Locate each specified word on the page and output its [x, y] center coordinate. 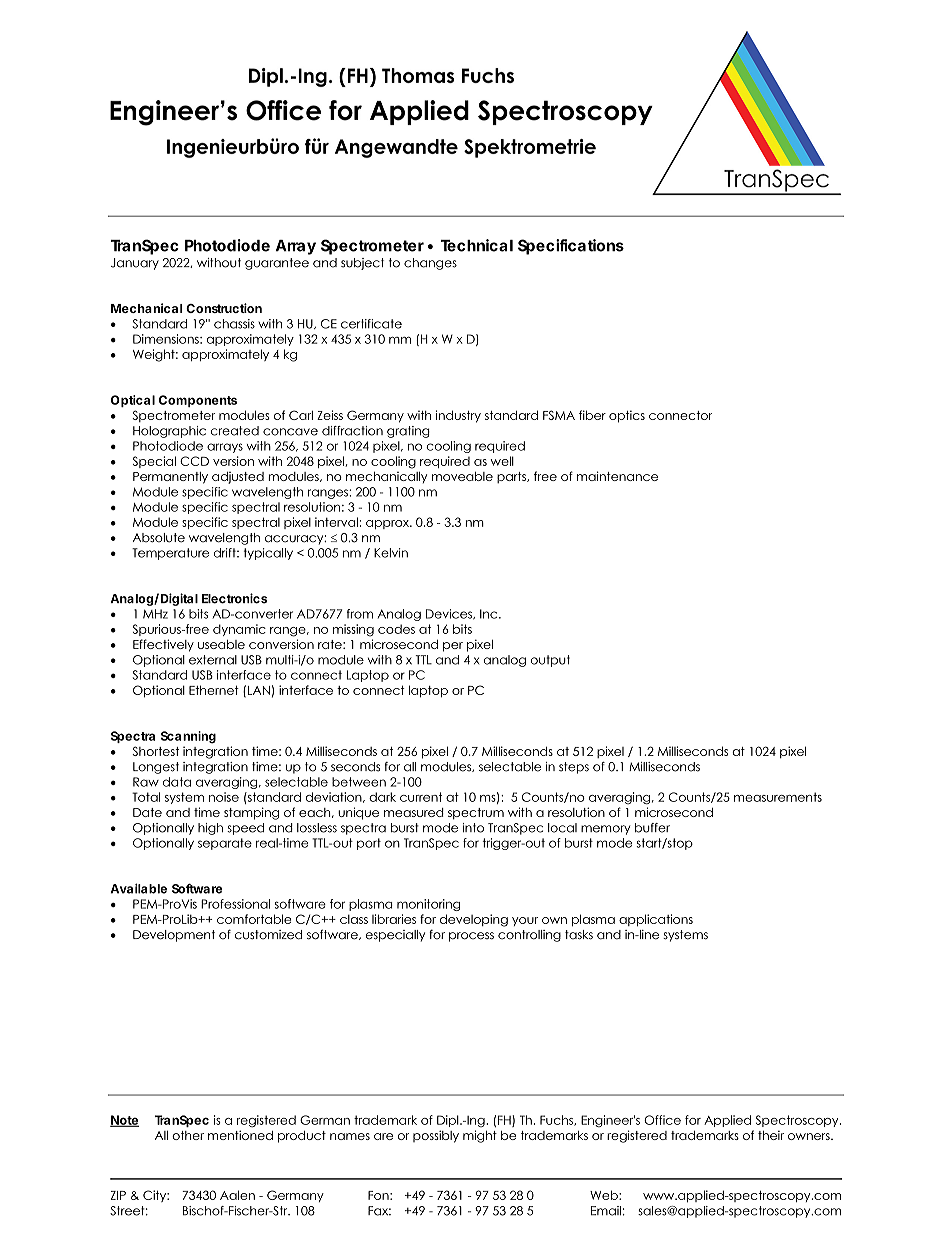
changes [430, 264]
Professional [235, 904]
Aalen [237, 1195]
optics [627, 416]
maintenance [617, 476]
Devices [450, 614]
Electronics [234, 598]
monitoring [428, 905]
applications [656, 920]
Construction [224, 308]
